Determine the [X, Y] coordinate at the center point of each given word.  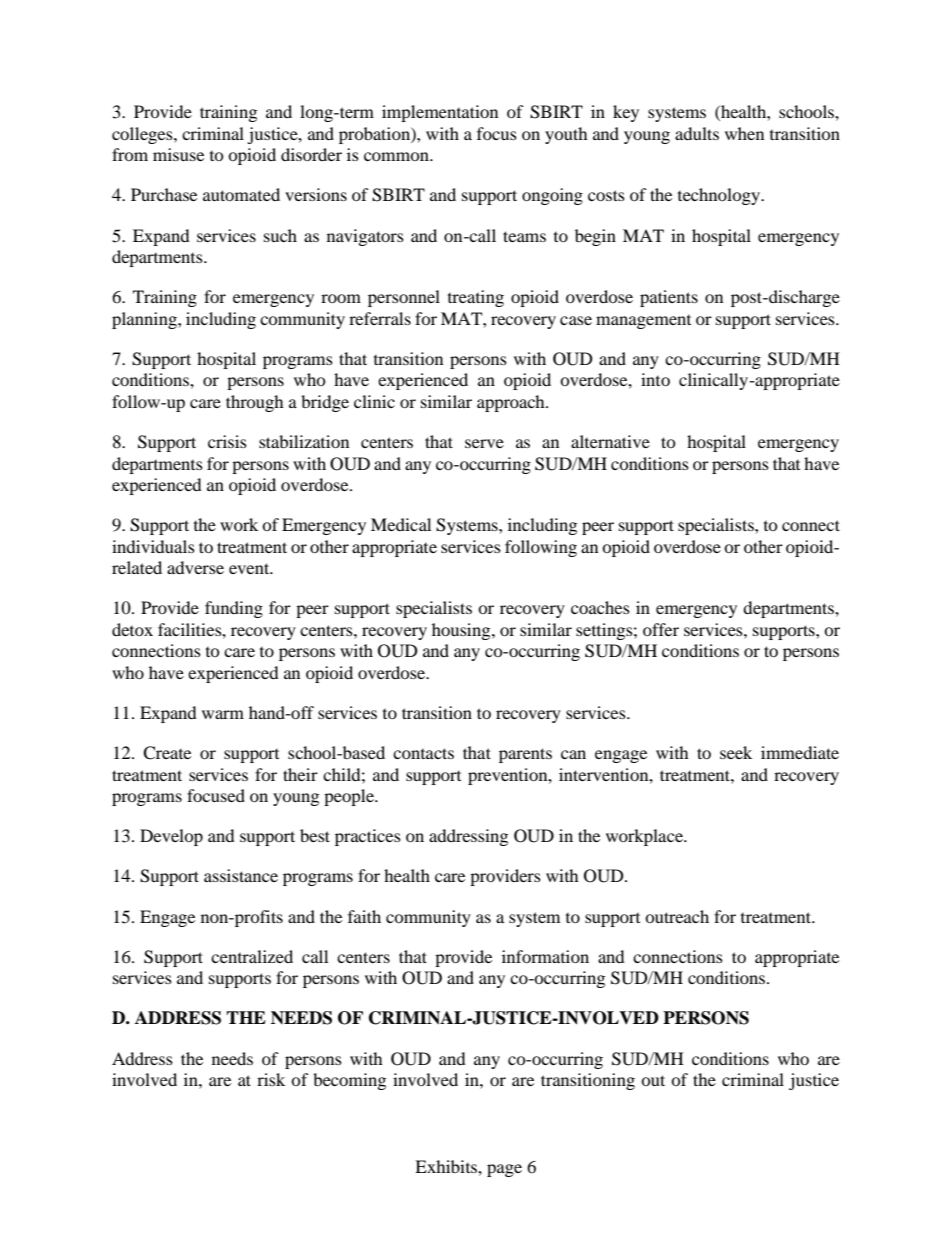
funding [234, 609]
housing [462, 631]
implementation [440, 113]
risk [271, 1079]
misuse [178, 154]
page [504, 1170]
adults [697, 133]
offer [661, 629]
